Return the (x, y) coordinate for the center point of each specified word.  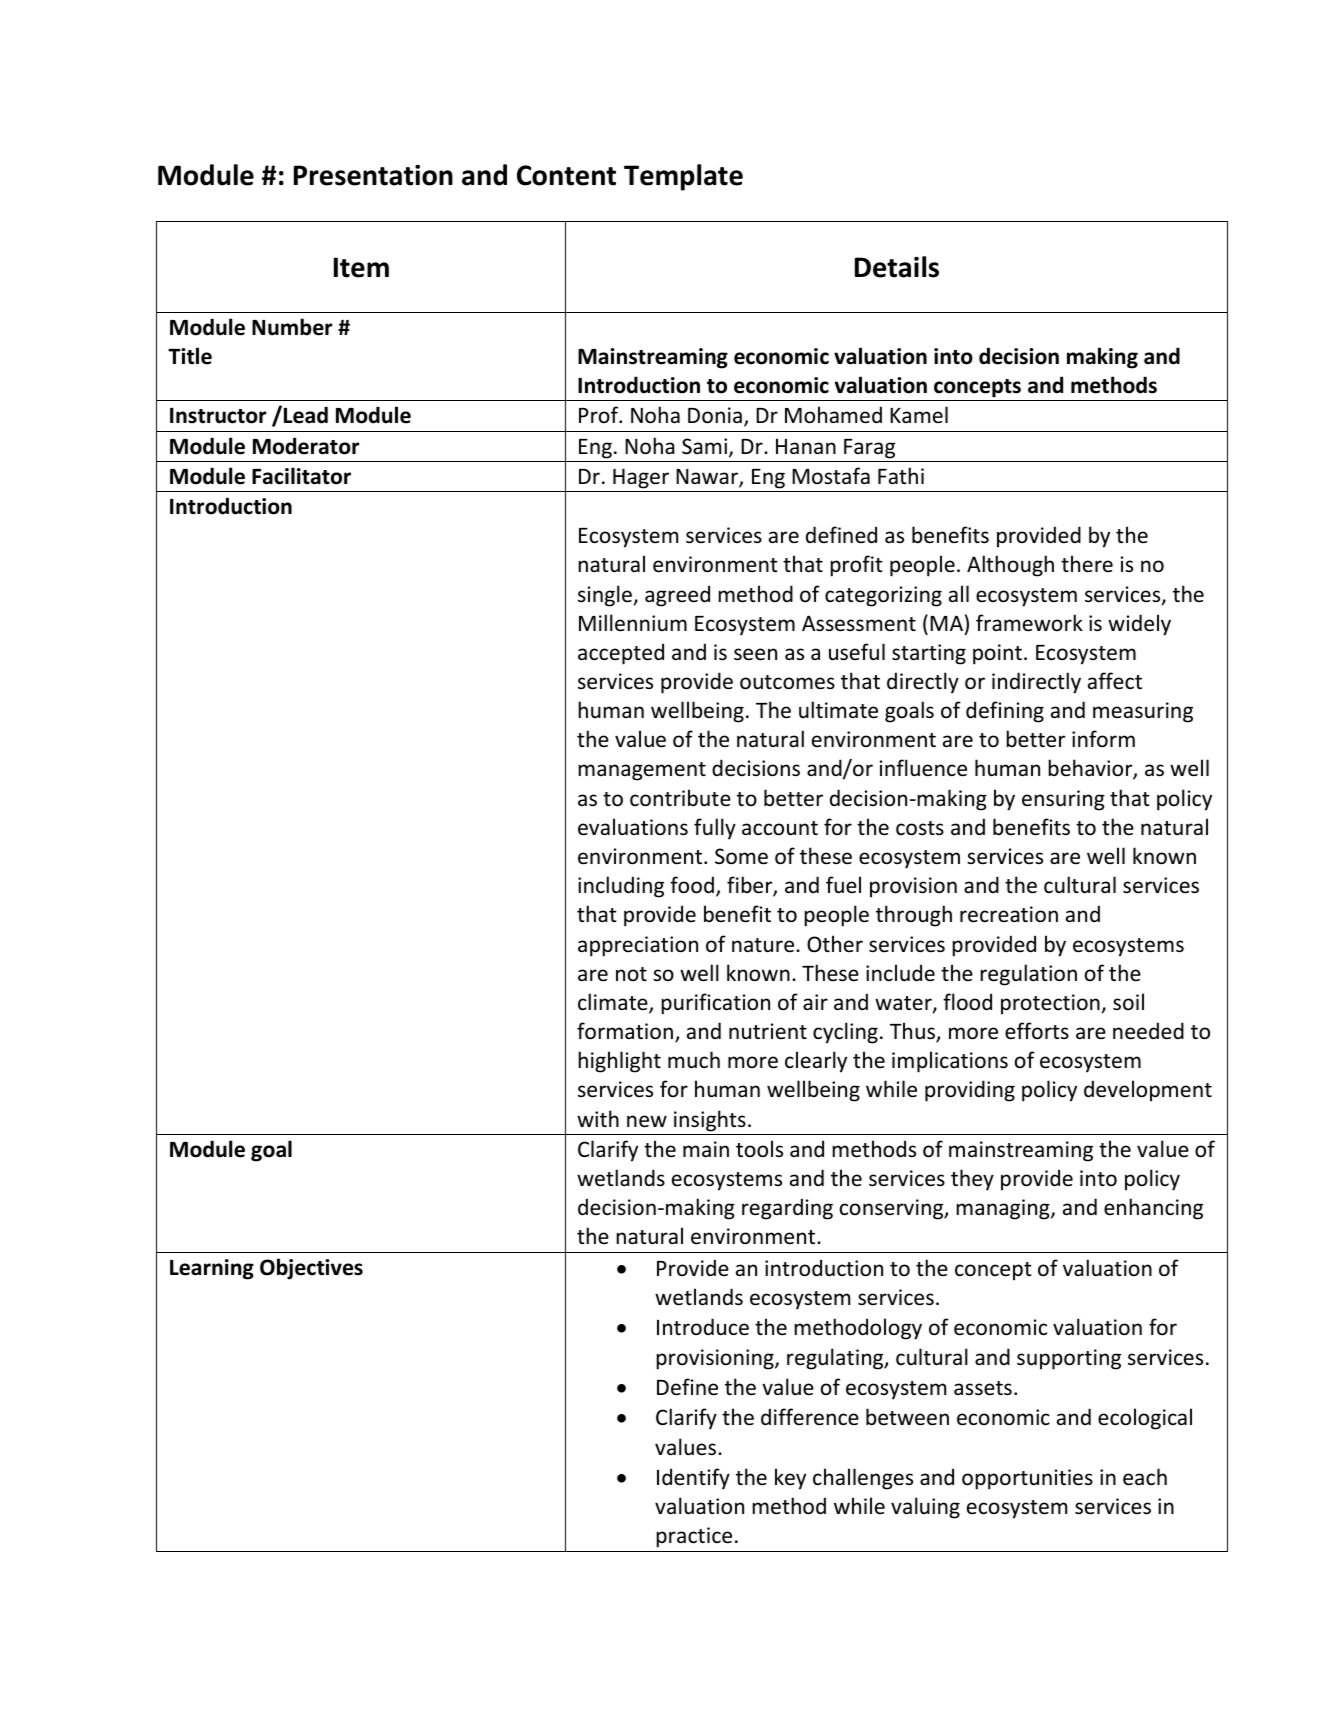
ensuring (1063, 800)
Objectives (311, 1269)
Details (897, 267)
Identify (693, 1479)
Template (683, 177)
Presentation (373, 175)
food (692, 885)
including (621, 887)
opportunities (1027, 1479)
